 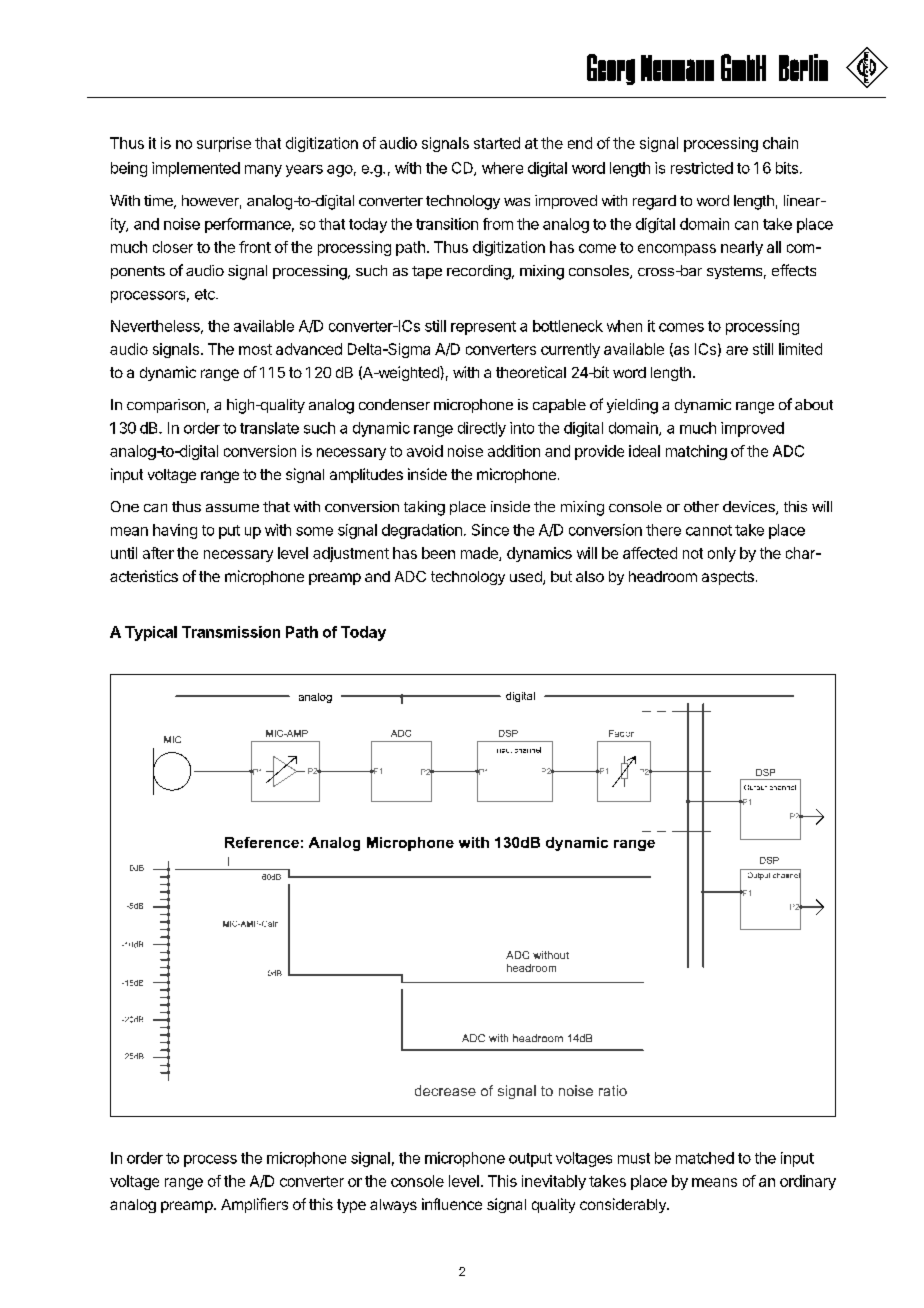 What do you see at coordinates (351, 1206) in the screenshot?
I see `type` at bounding box center [351, 1206].
